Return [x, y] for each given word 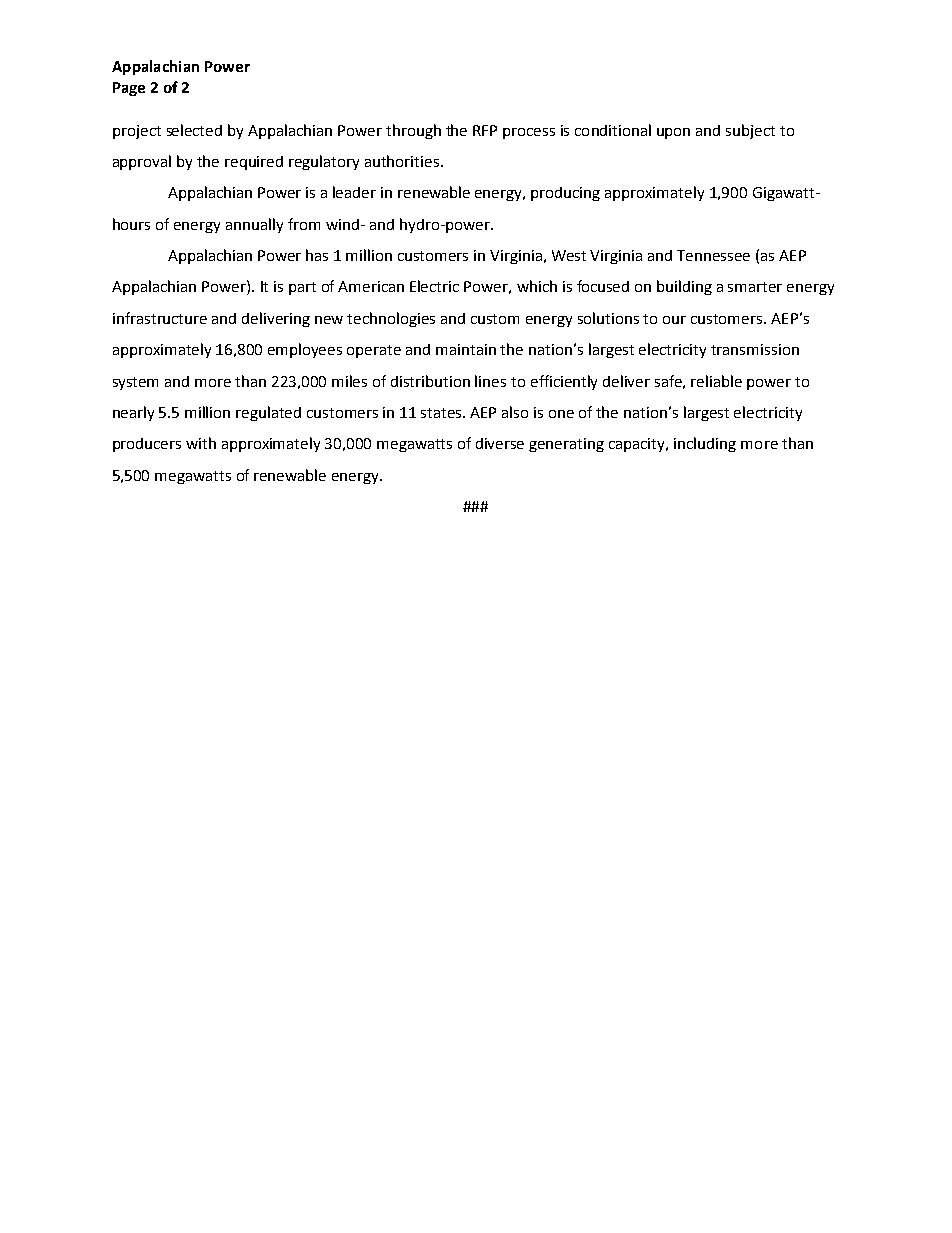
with [201, 443]
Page [129, 89]
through [413, 131]
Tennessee [713, 255]
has [317, 255]
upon [673, 133]
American [371, 286]
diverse [500, 443]
